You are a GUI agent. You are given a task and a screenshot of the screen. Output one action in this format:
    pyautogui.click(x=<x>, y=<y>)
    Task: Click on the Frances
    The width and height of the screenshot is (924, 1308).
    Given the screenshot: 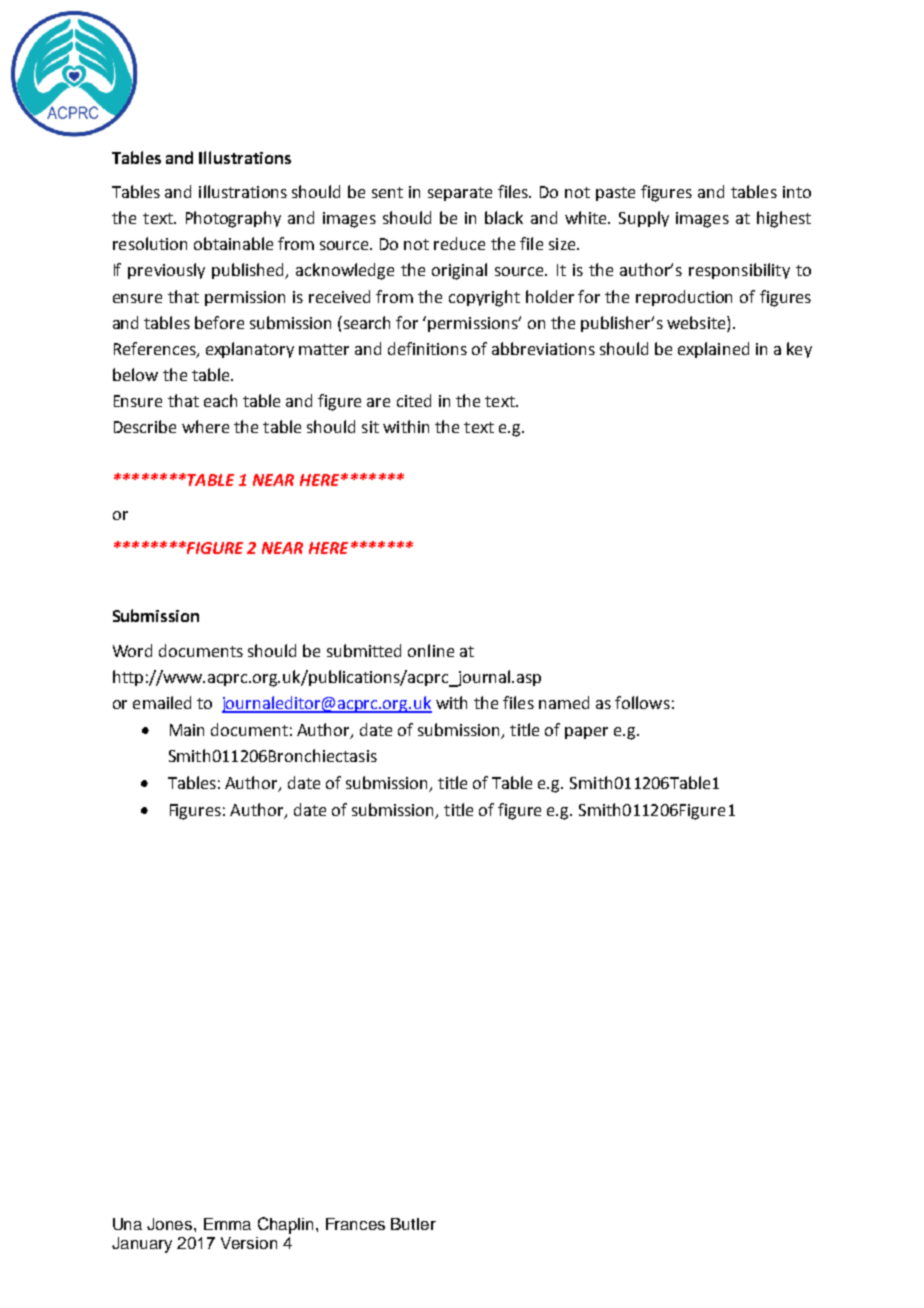 What is the action you would take?
    pyautogui.click(x=355, y=1224)
